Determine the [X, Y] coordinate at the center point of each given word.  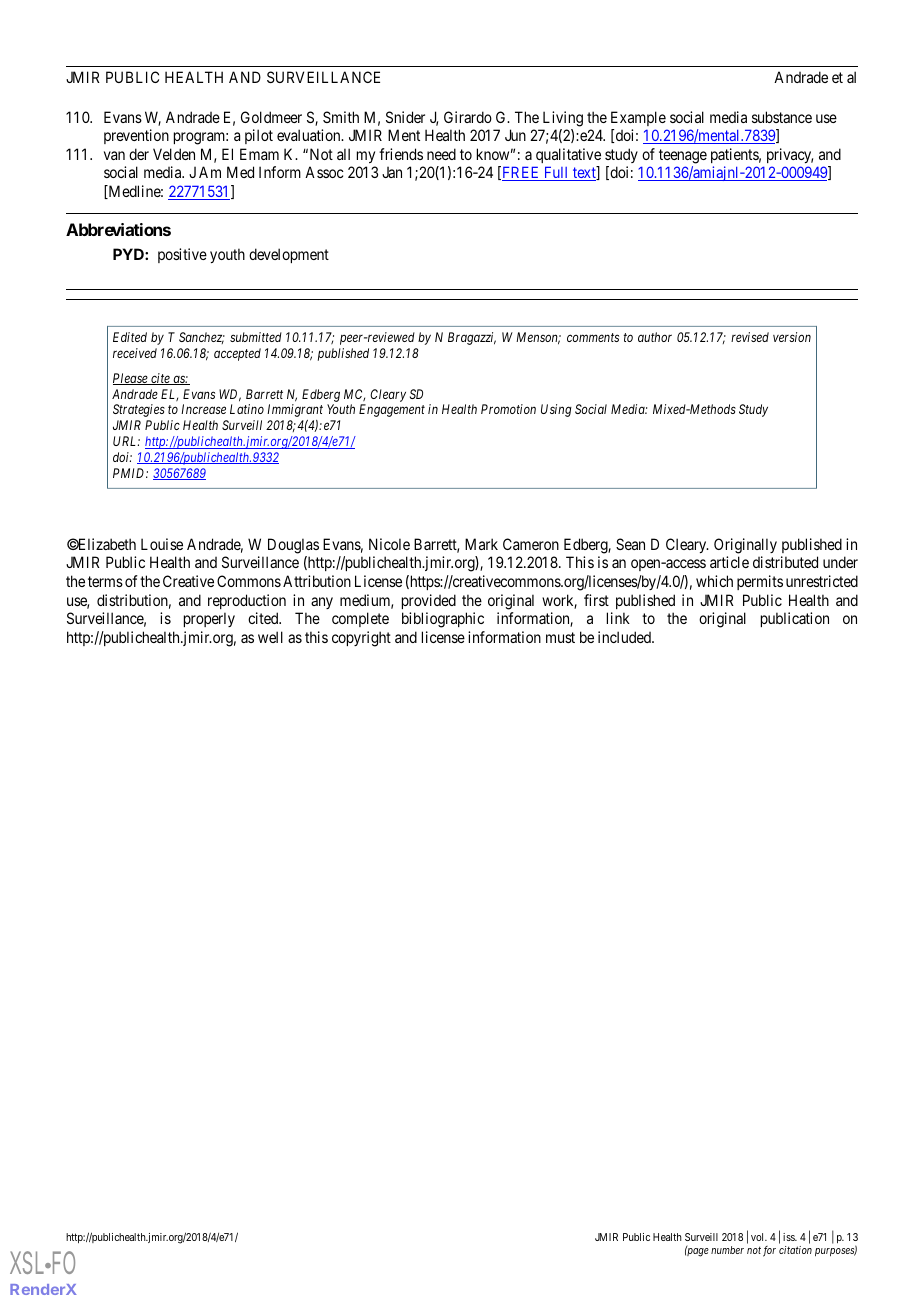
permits [760, 582]
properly [209, 619]
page [697, 1252]
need [441, 154]
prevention [136, 136]
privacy [790, 155]
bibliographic [443, 620]
